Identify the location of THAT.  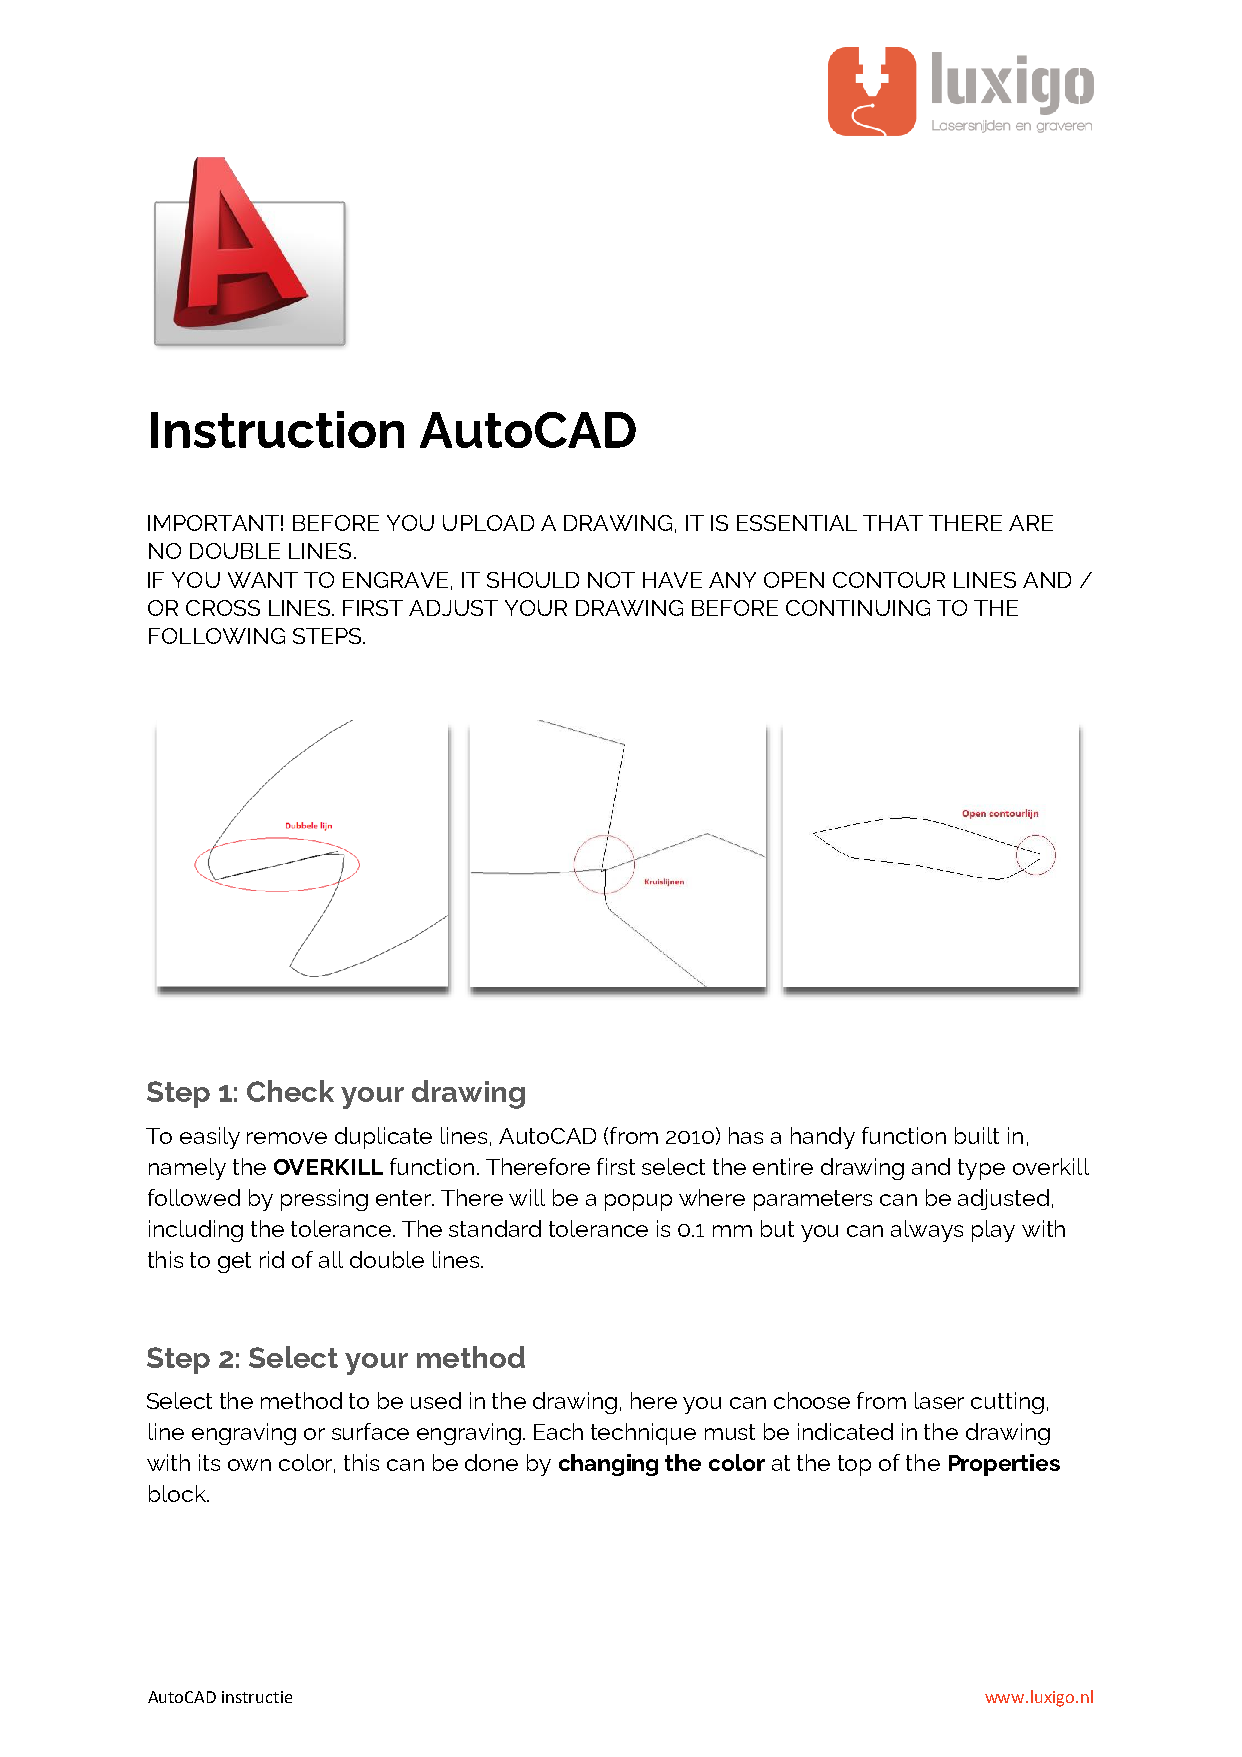
(893, 523).
